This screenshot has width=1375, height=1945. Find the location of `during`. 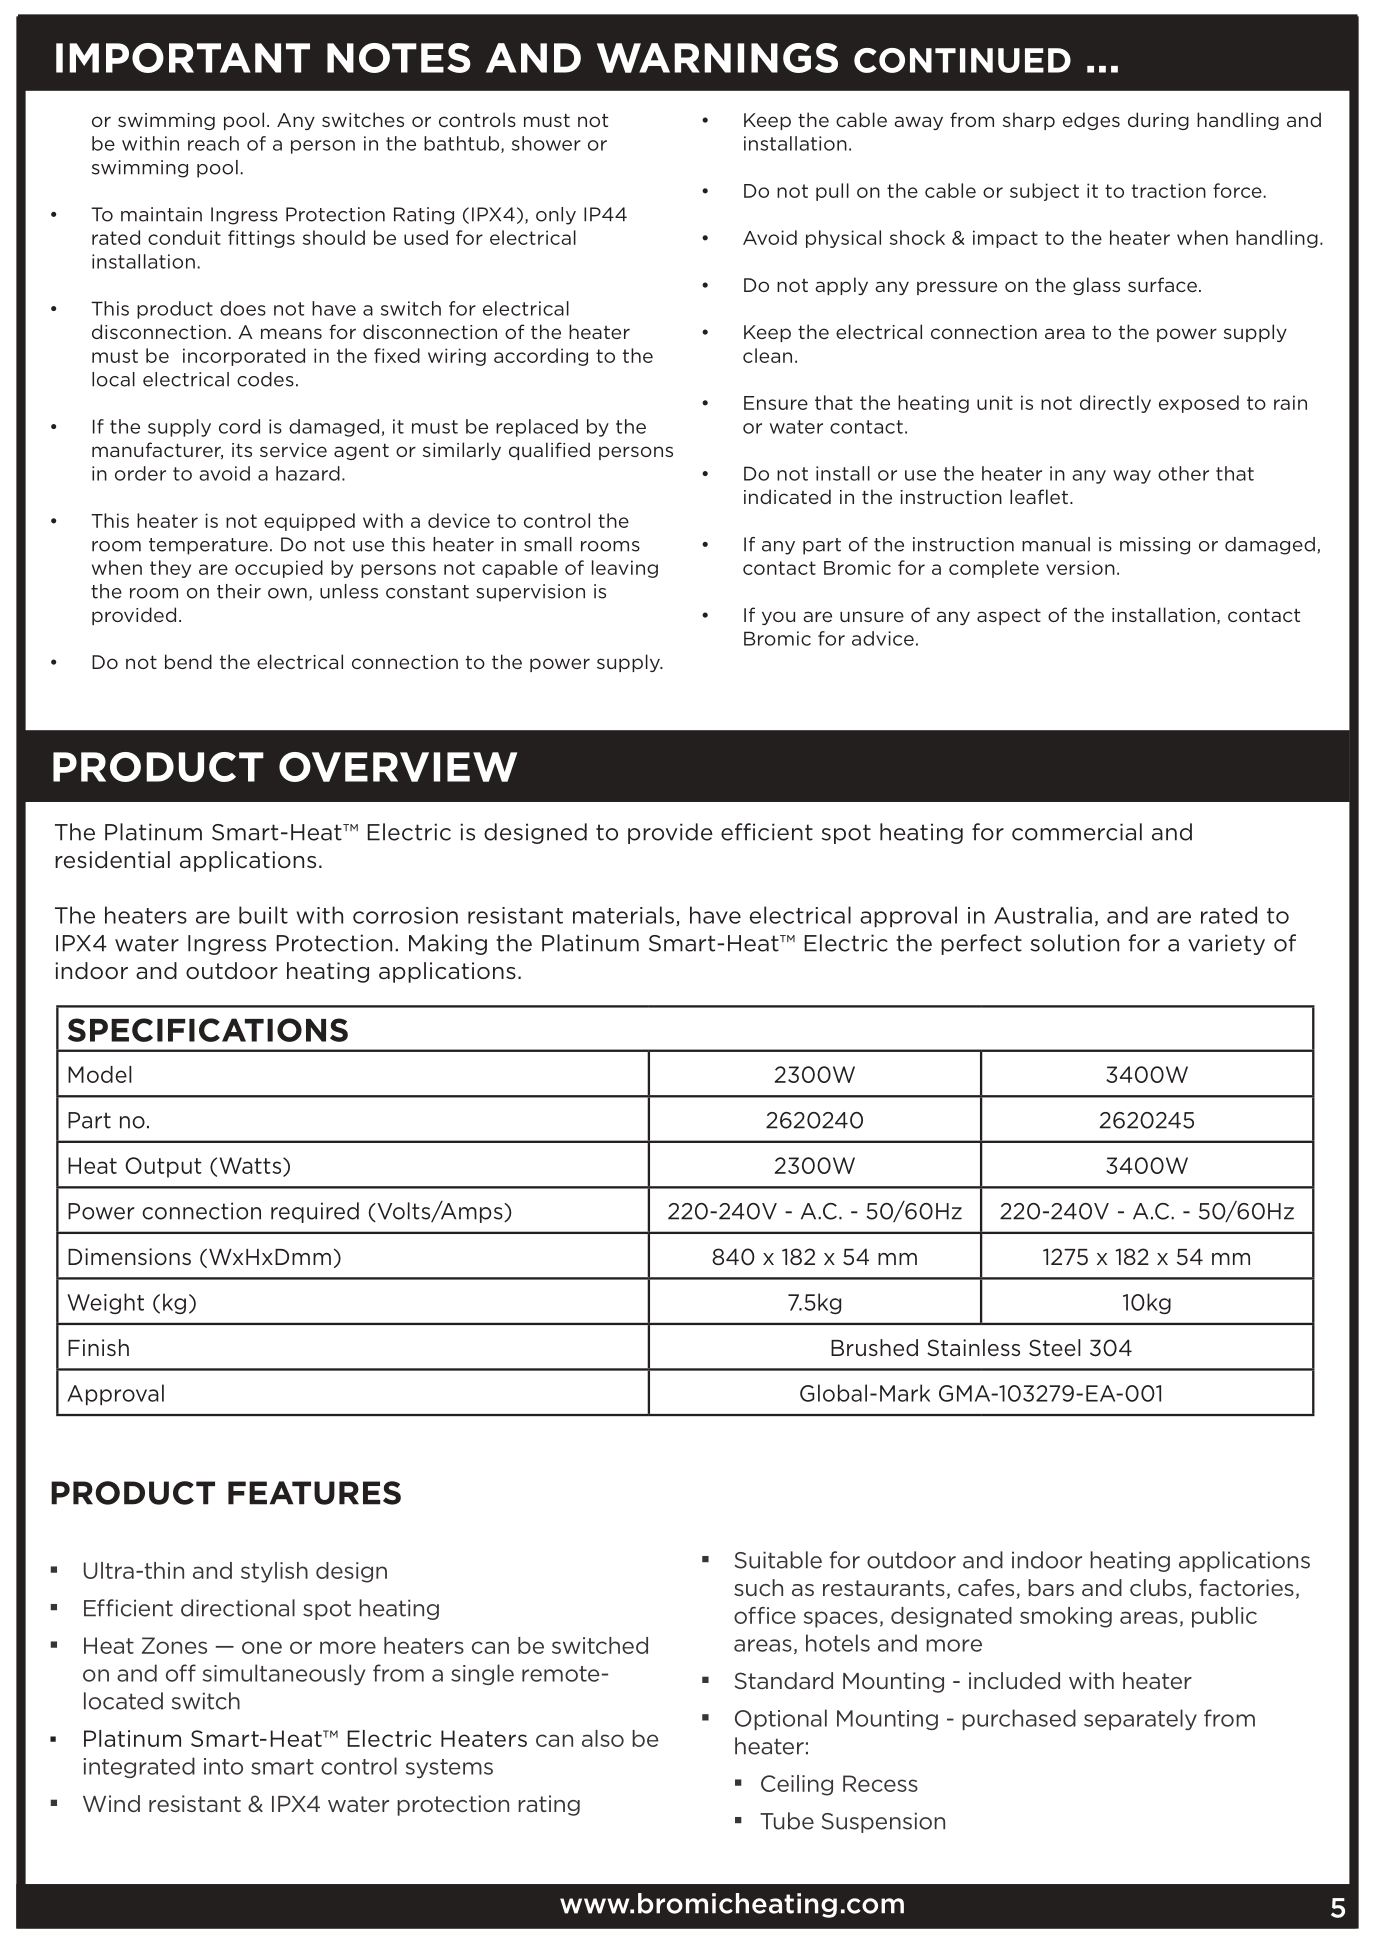

during is located at coordinates (1158, 121).
